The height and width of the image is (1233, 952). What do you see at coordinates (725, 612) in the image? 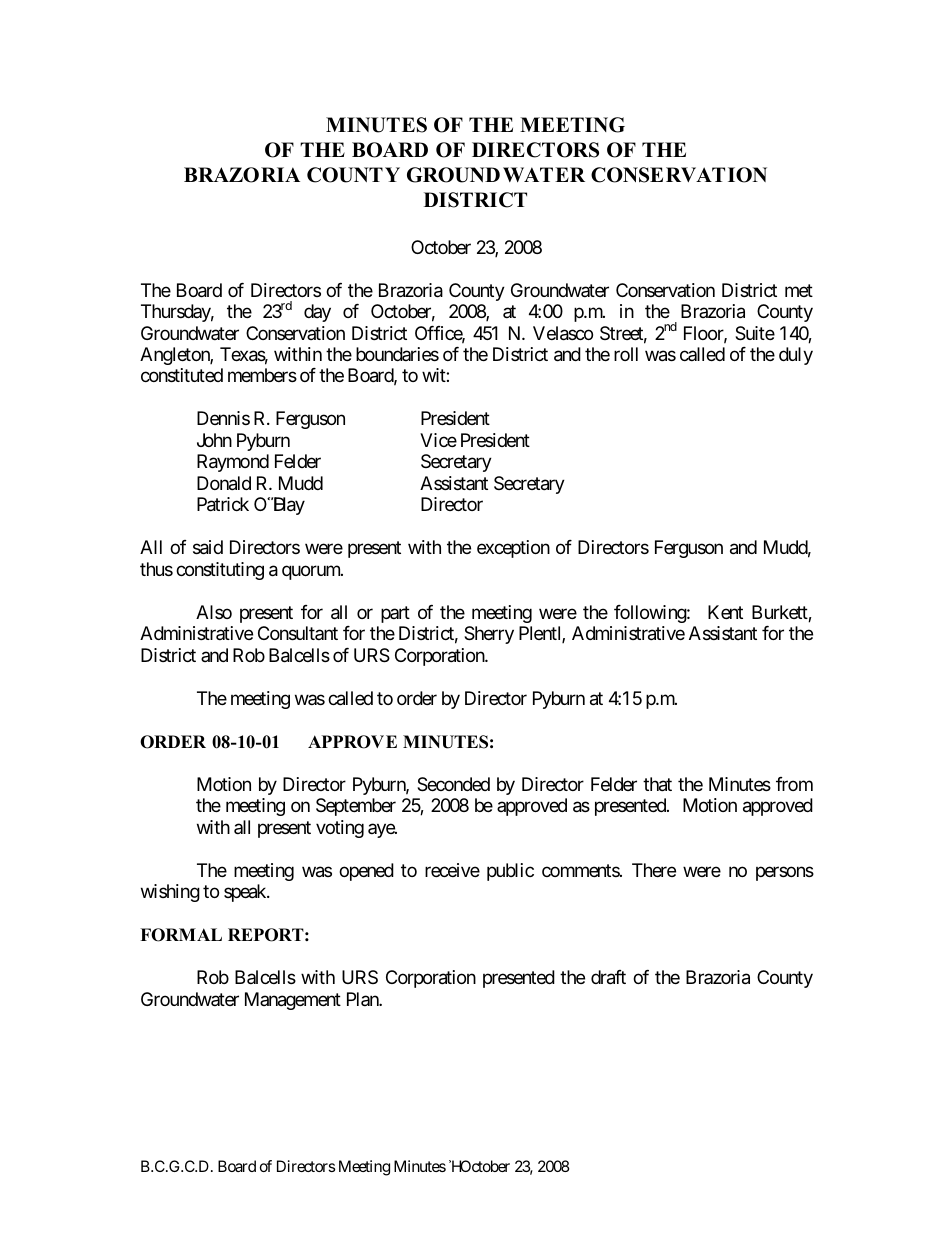
I see `Kent` at bounding box center [725, 612].
